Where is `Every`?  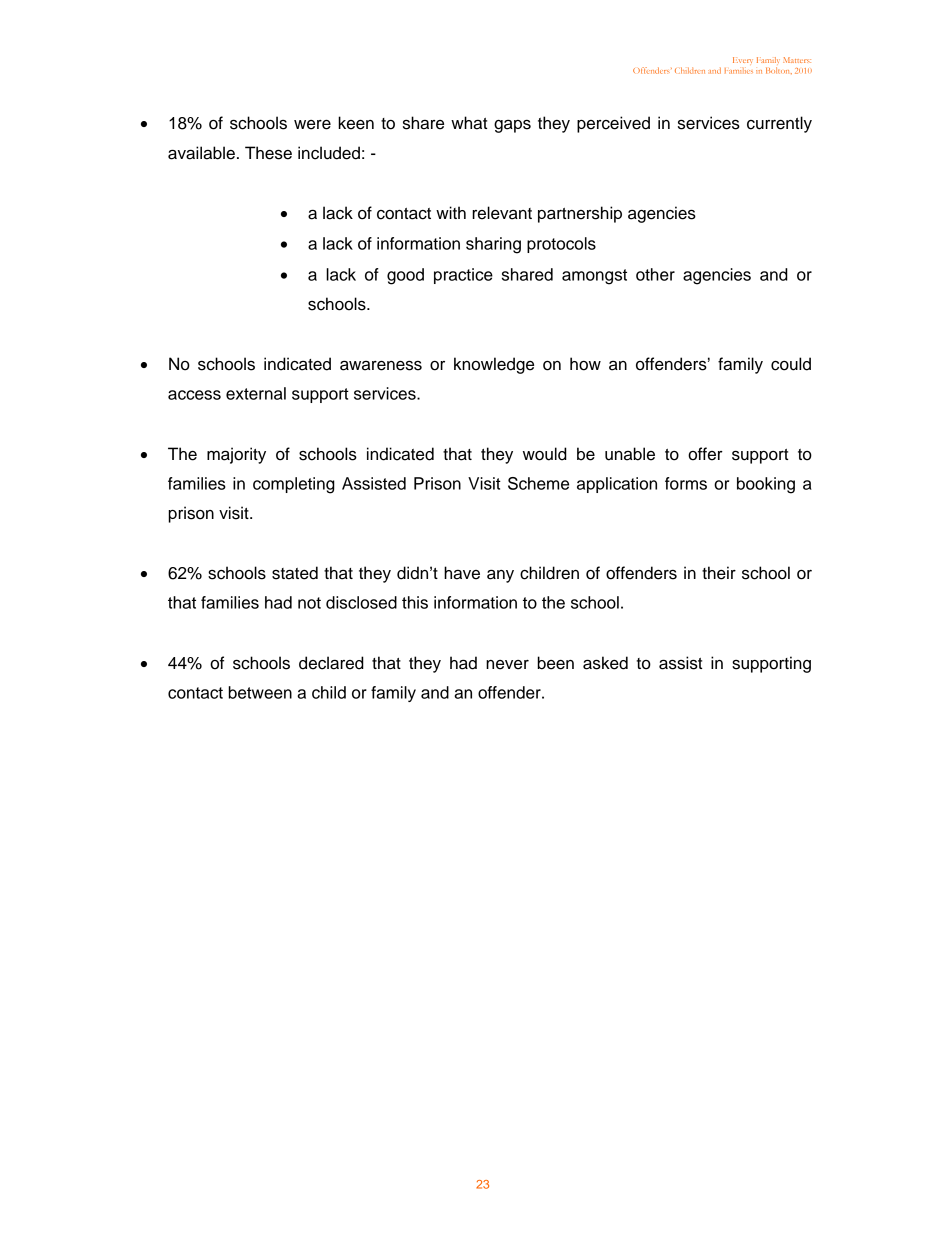
Every is located at coordinates (743, 60).
